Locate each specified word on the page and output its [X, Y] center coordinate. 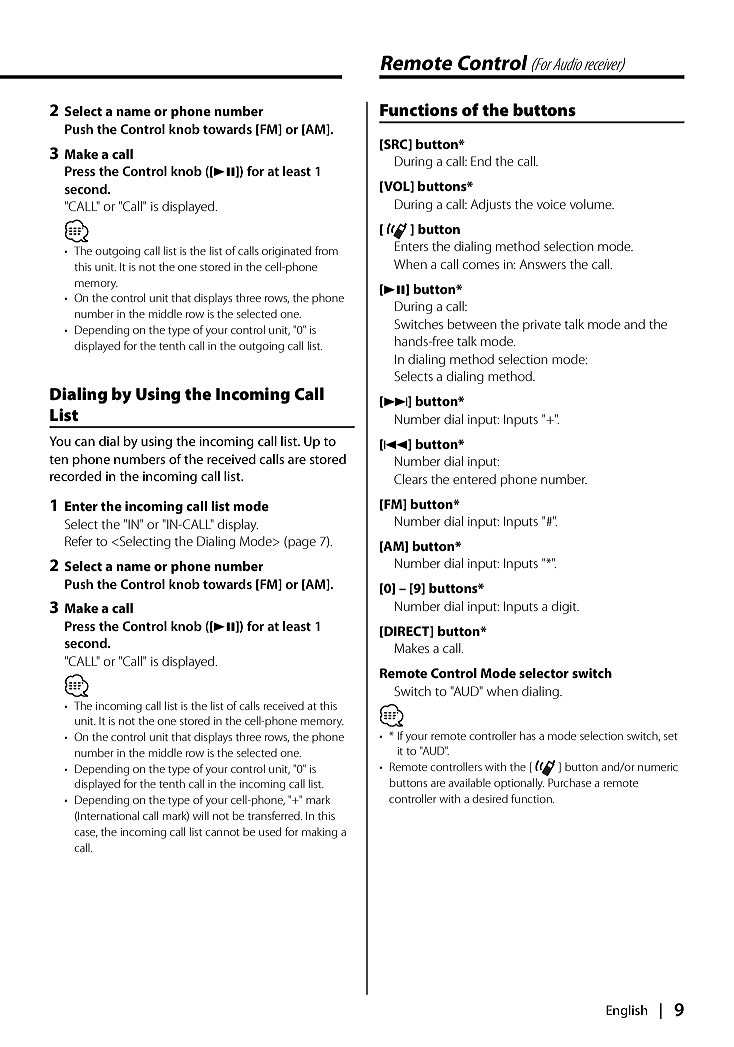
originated [286, 252]
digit [565, 607]
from [326, 250]
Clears [410, 479]
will [201, 815]
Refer [79, 541]
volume [592, 204]
